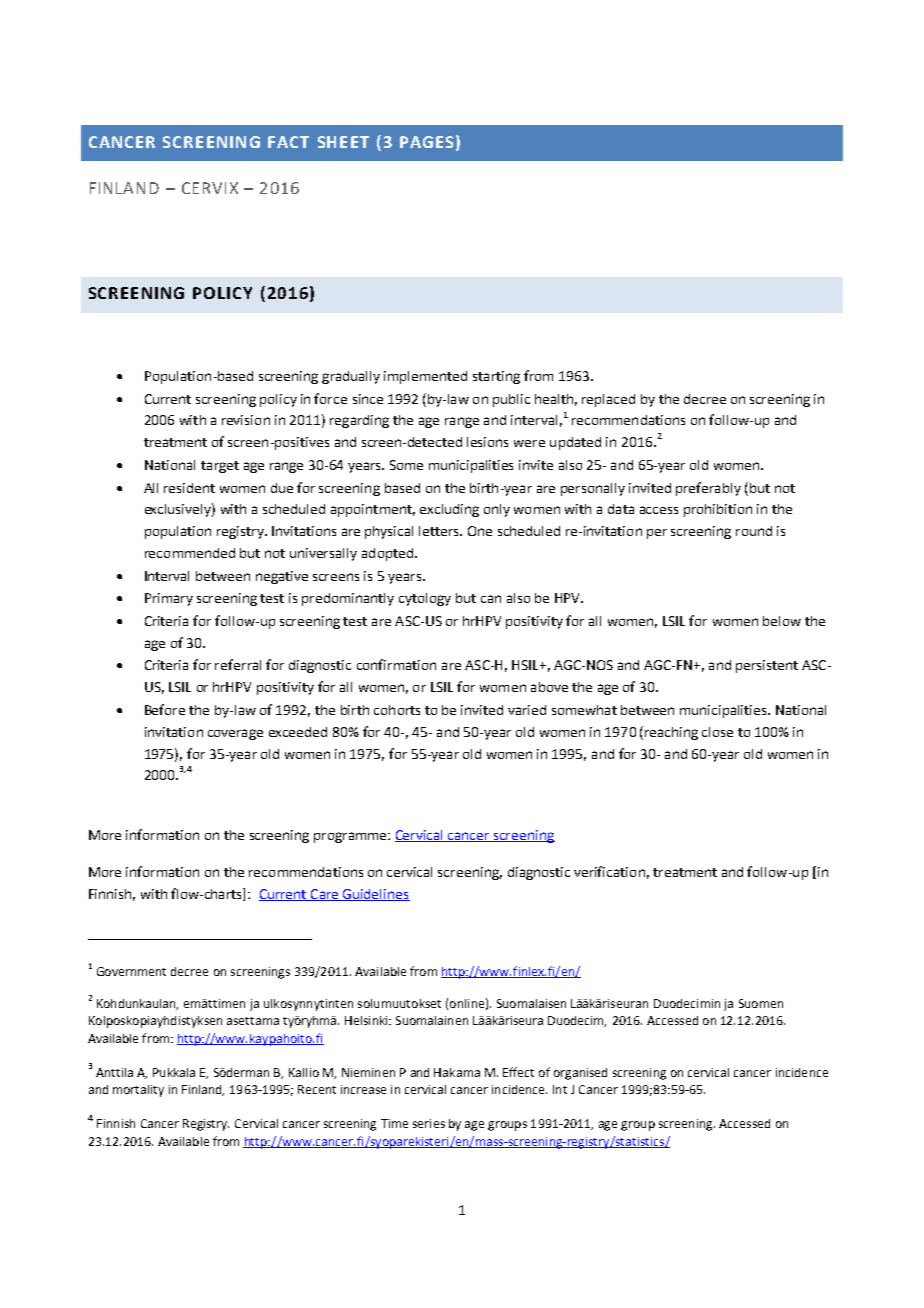 Image resolution: width=924 pixels, height=1308 pixels. What do you see at coordinates (220, 467) in the document?
I see `target` at bounding box center [220, 467].
